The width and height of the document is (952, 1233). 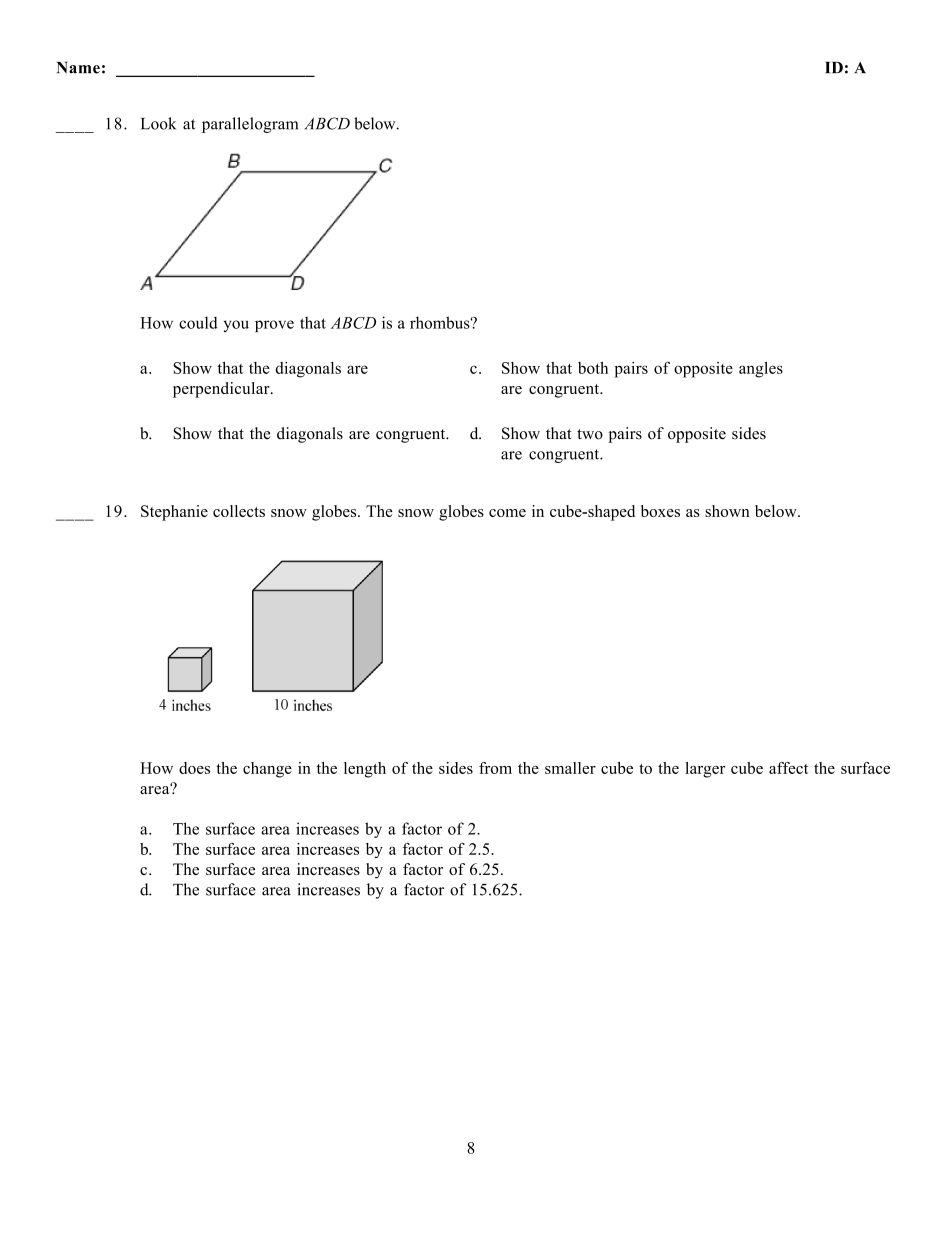 I want to click on larger, so click(x=705, y=770).
